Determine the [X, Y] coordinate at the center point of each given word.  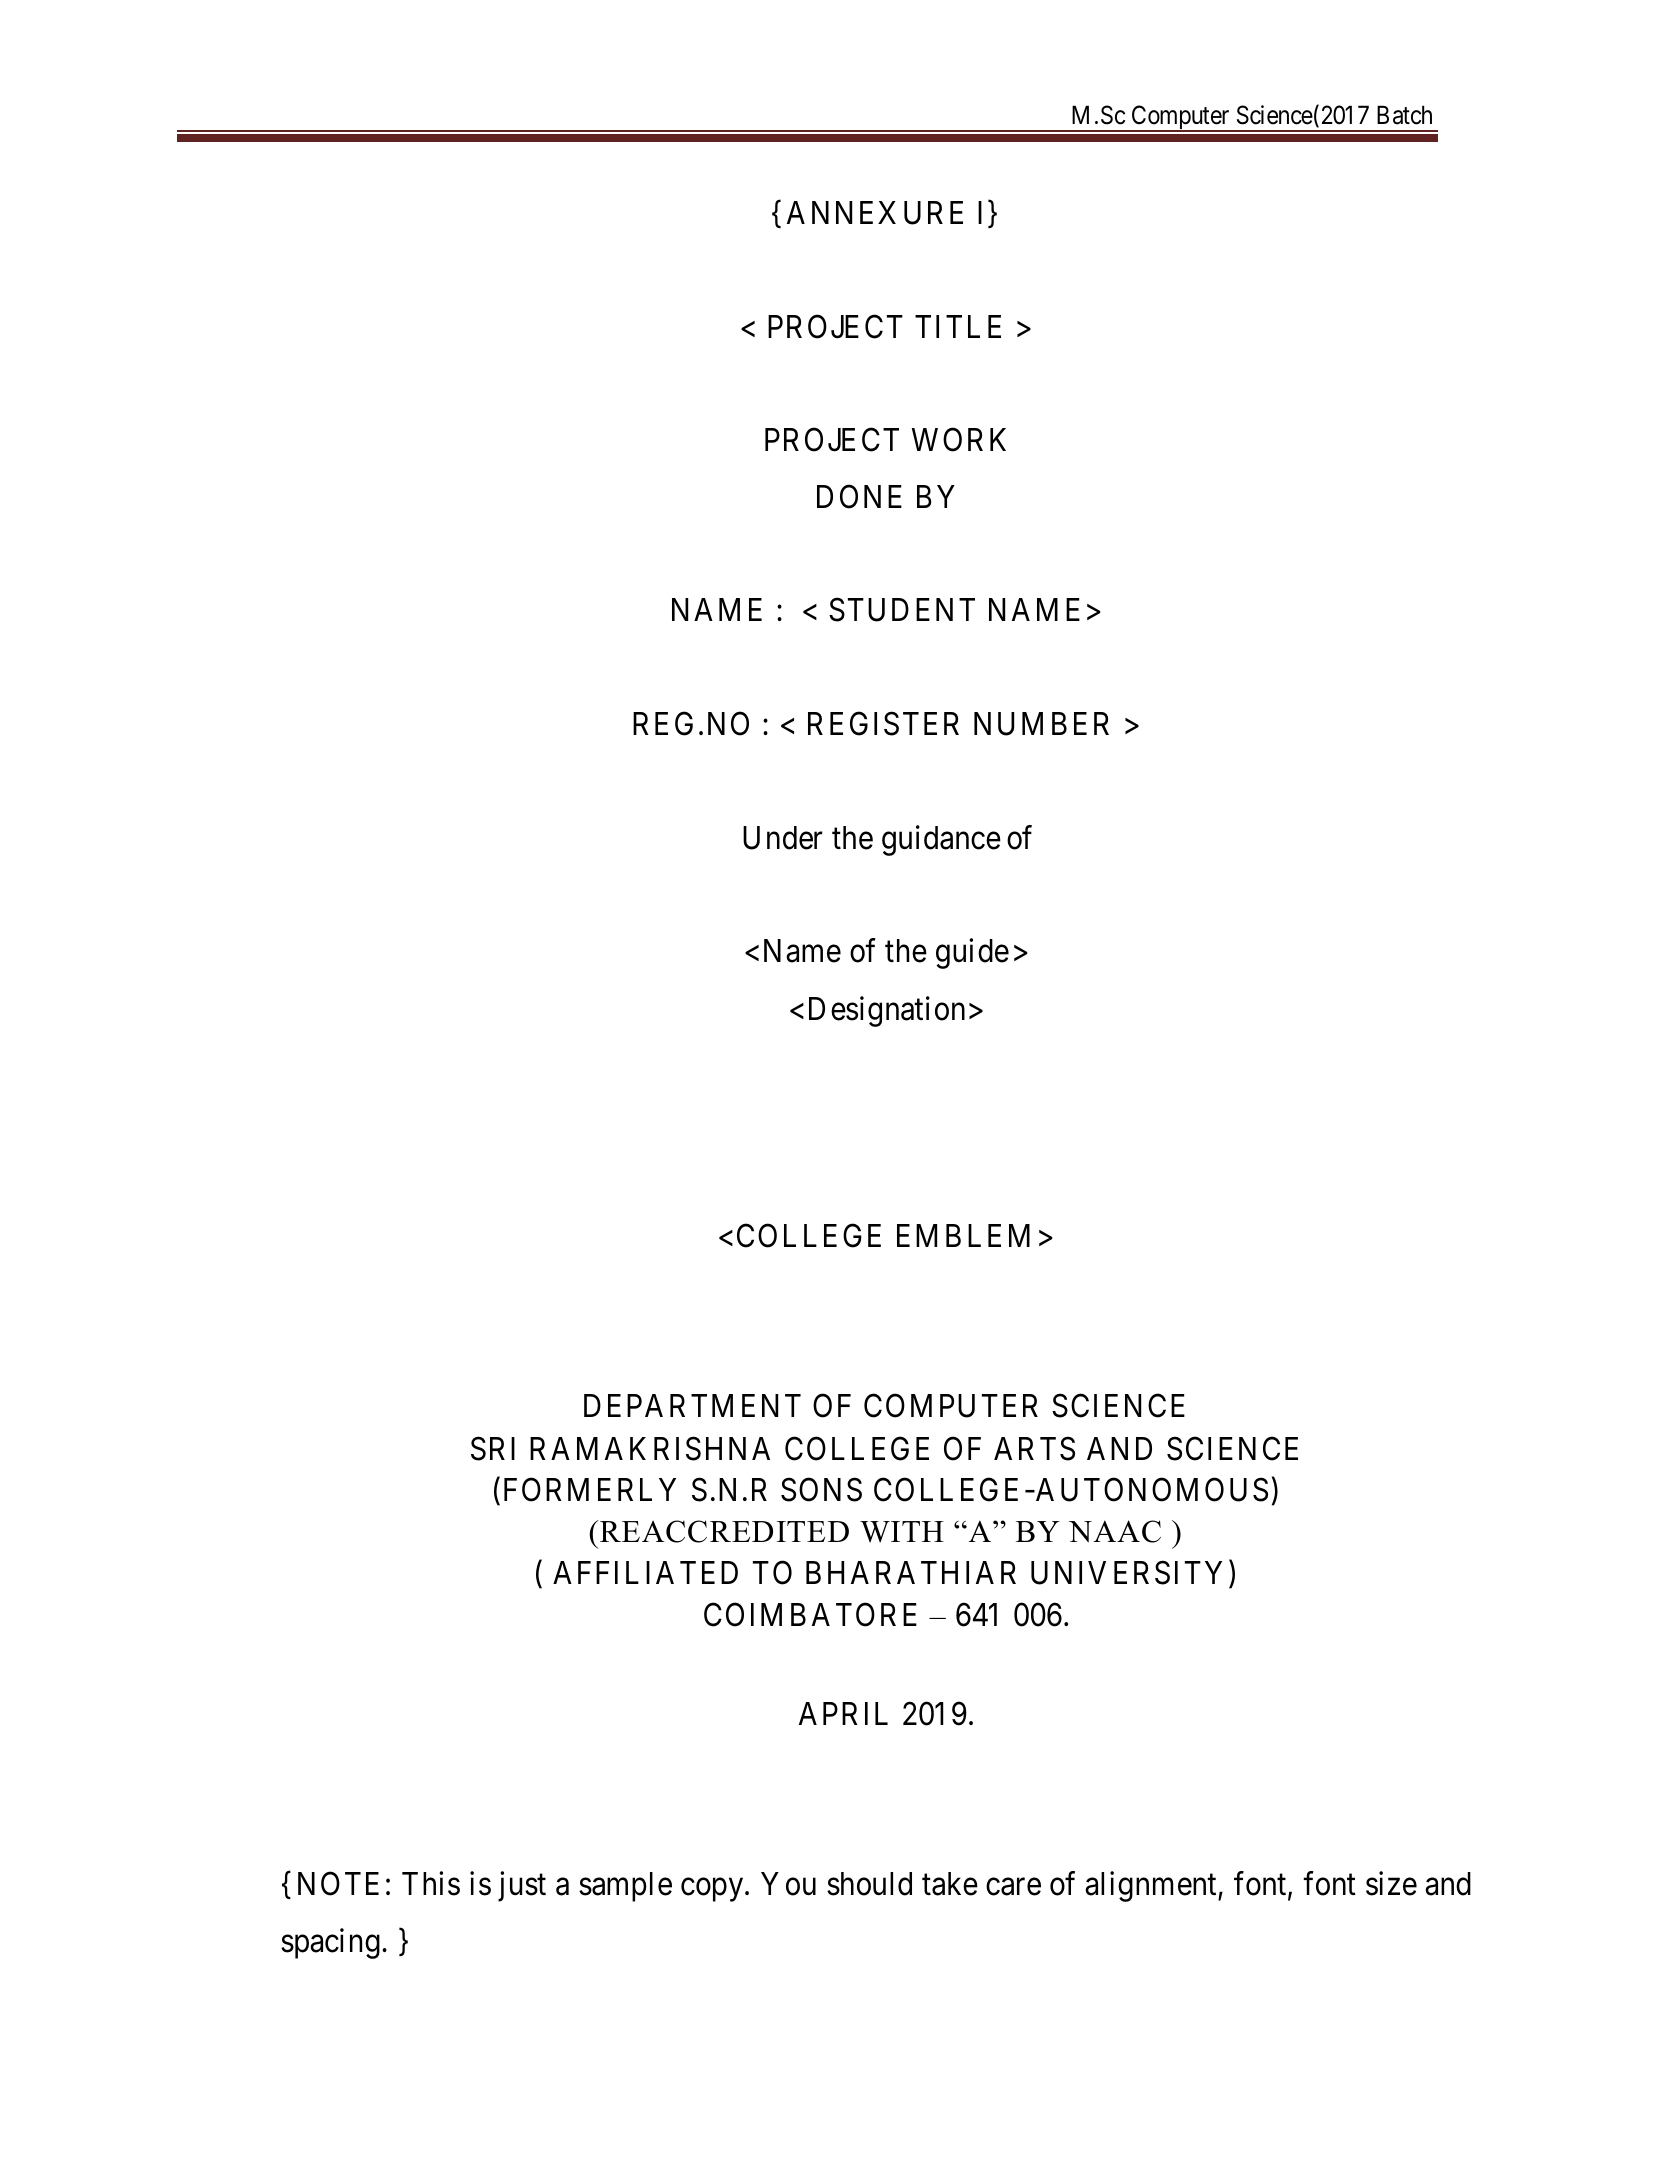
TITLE [958, 326]
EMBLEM [963, 1235]
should [869, 1884]
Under [782, 838]
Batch [1404, 115]
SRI [493, 1448]
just [522, 1886]
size [1391, 1883]
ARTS [1034, 1448]
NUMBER [1041, 724]
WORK [959, 440]
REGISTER [883, 724]
